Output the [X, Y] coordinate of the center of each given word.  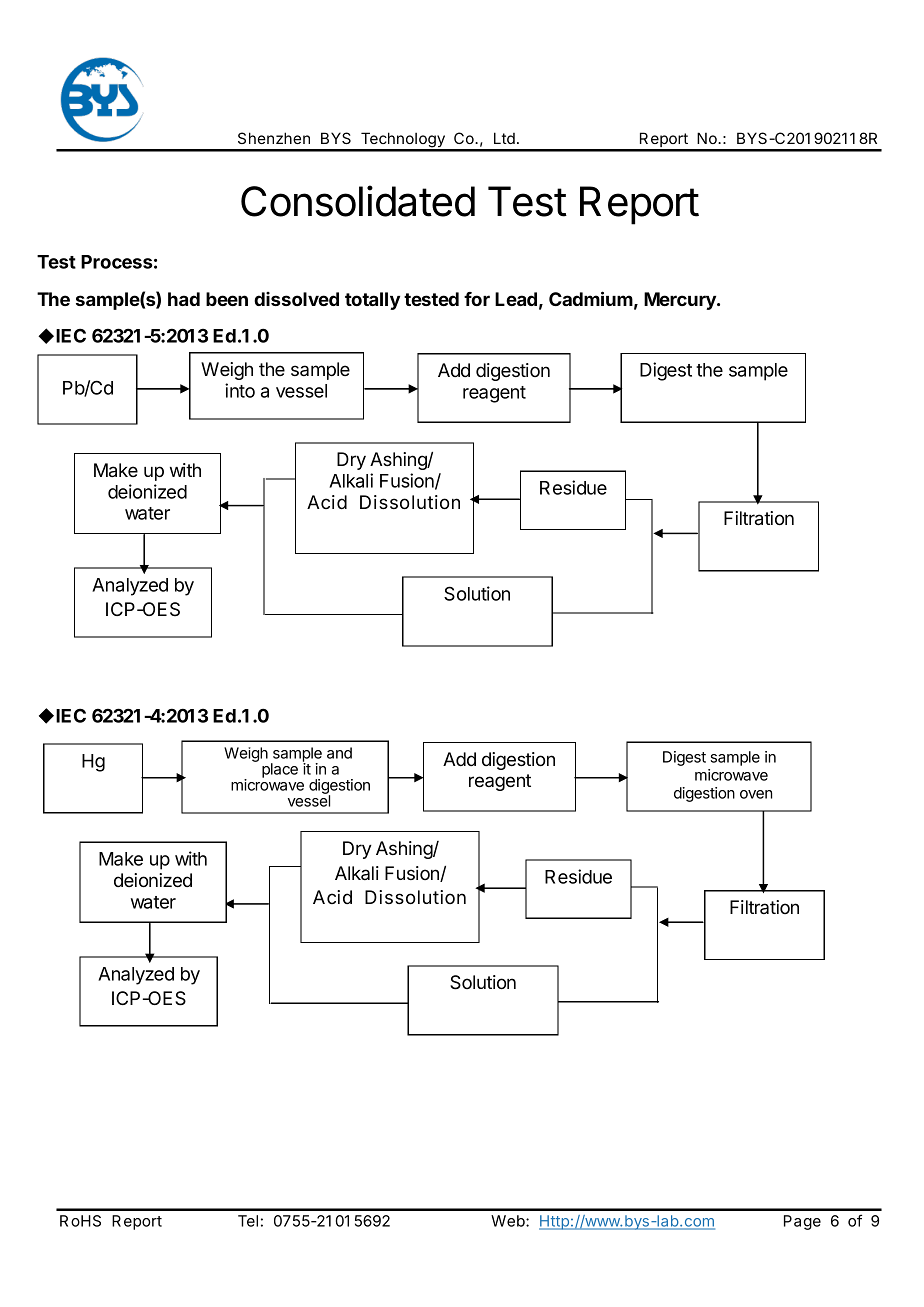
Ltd [504, 138]
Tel [248, 1221]
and [339, 753]
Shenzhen [274, 138]
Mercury [681, 301]
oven [756, 794]
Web [509, 1221]
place [280, 770]
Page [802, 1222]
